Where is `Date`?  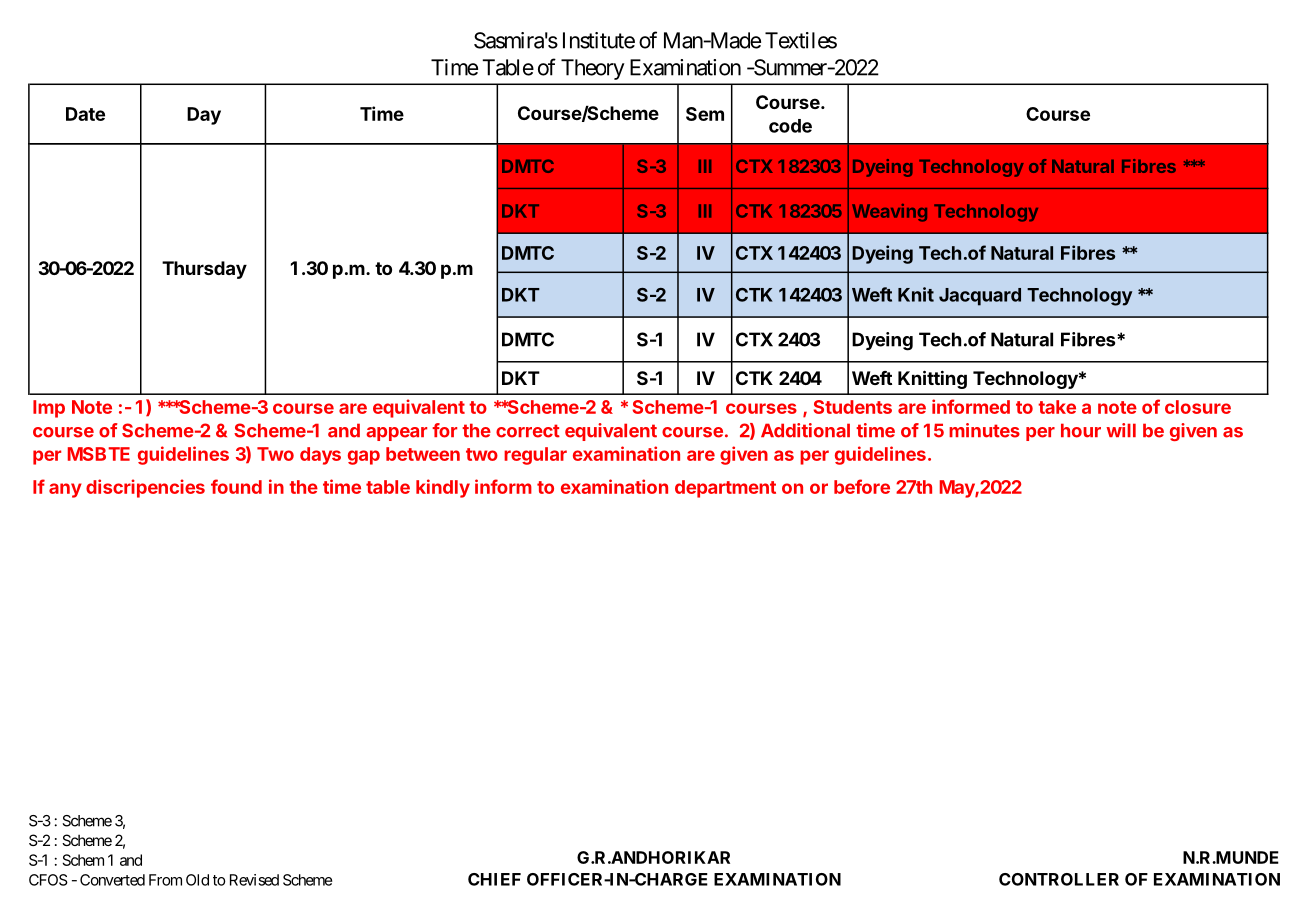
Date is located at coordinates (85, 114).
